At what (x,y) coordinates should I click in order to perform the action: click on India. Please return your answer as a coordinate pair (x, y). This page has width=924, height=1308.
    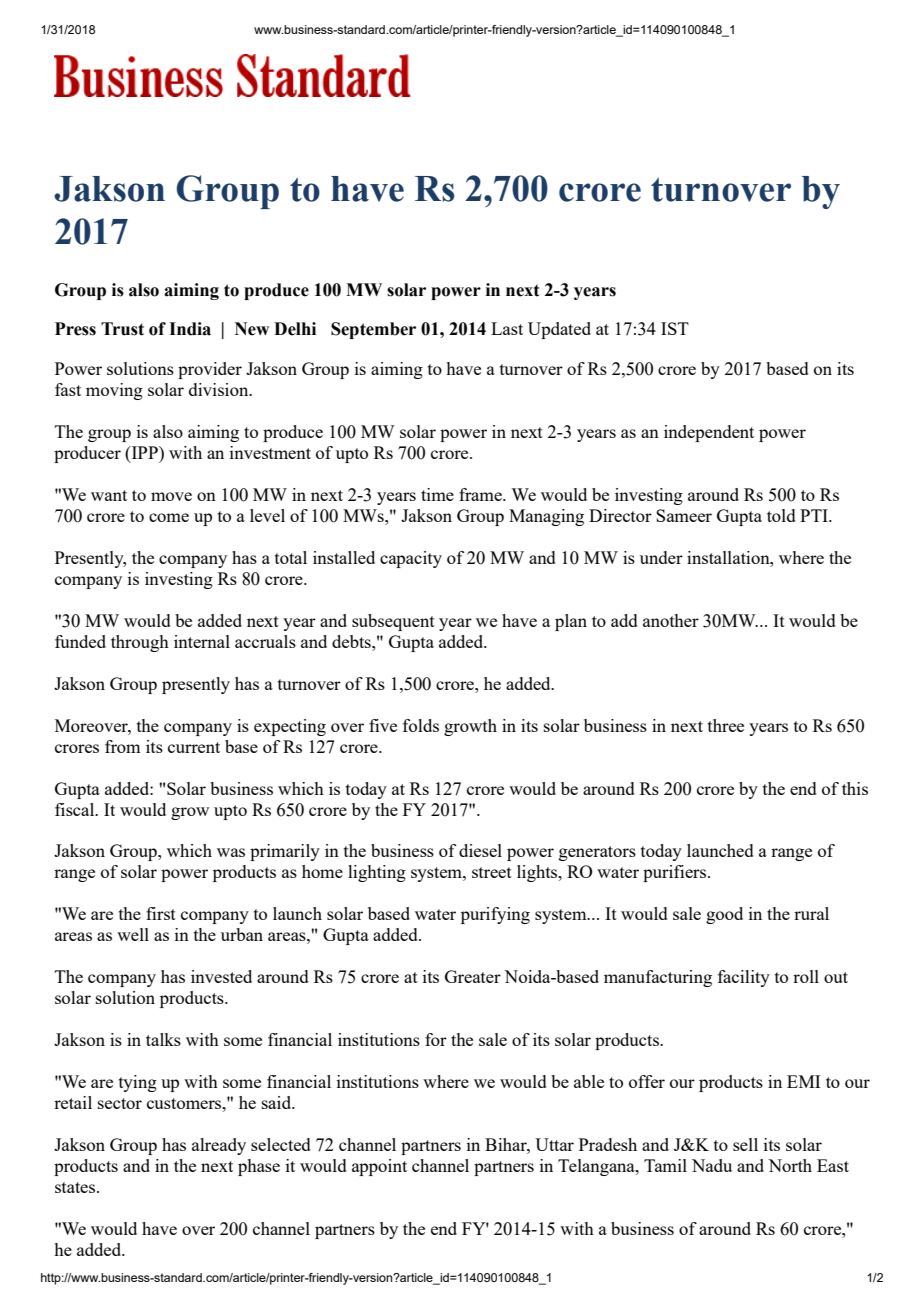
    Looking at the image, I should click on (190, 329).
